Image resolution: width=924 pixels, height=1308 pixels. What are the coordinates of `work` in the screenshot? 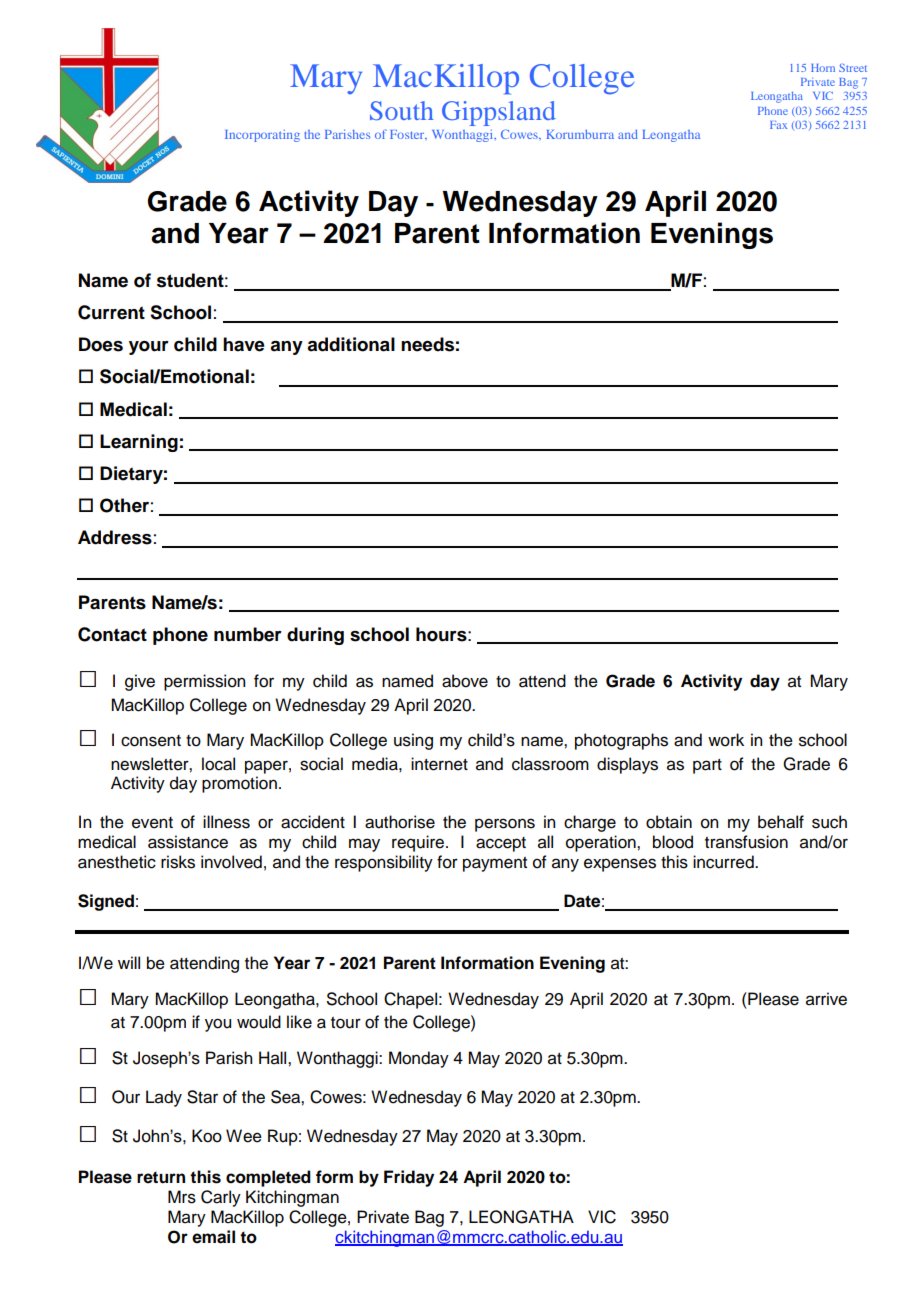 It's located at (726, 740).
